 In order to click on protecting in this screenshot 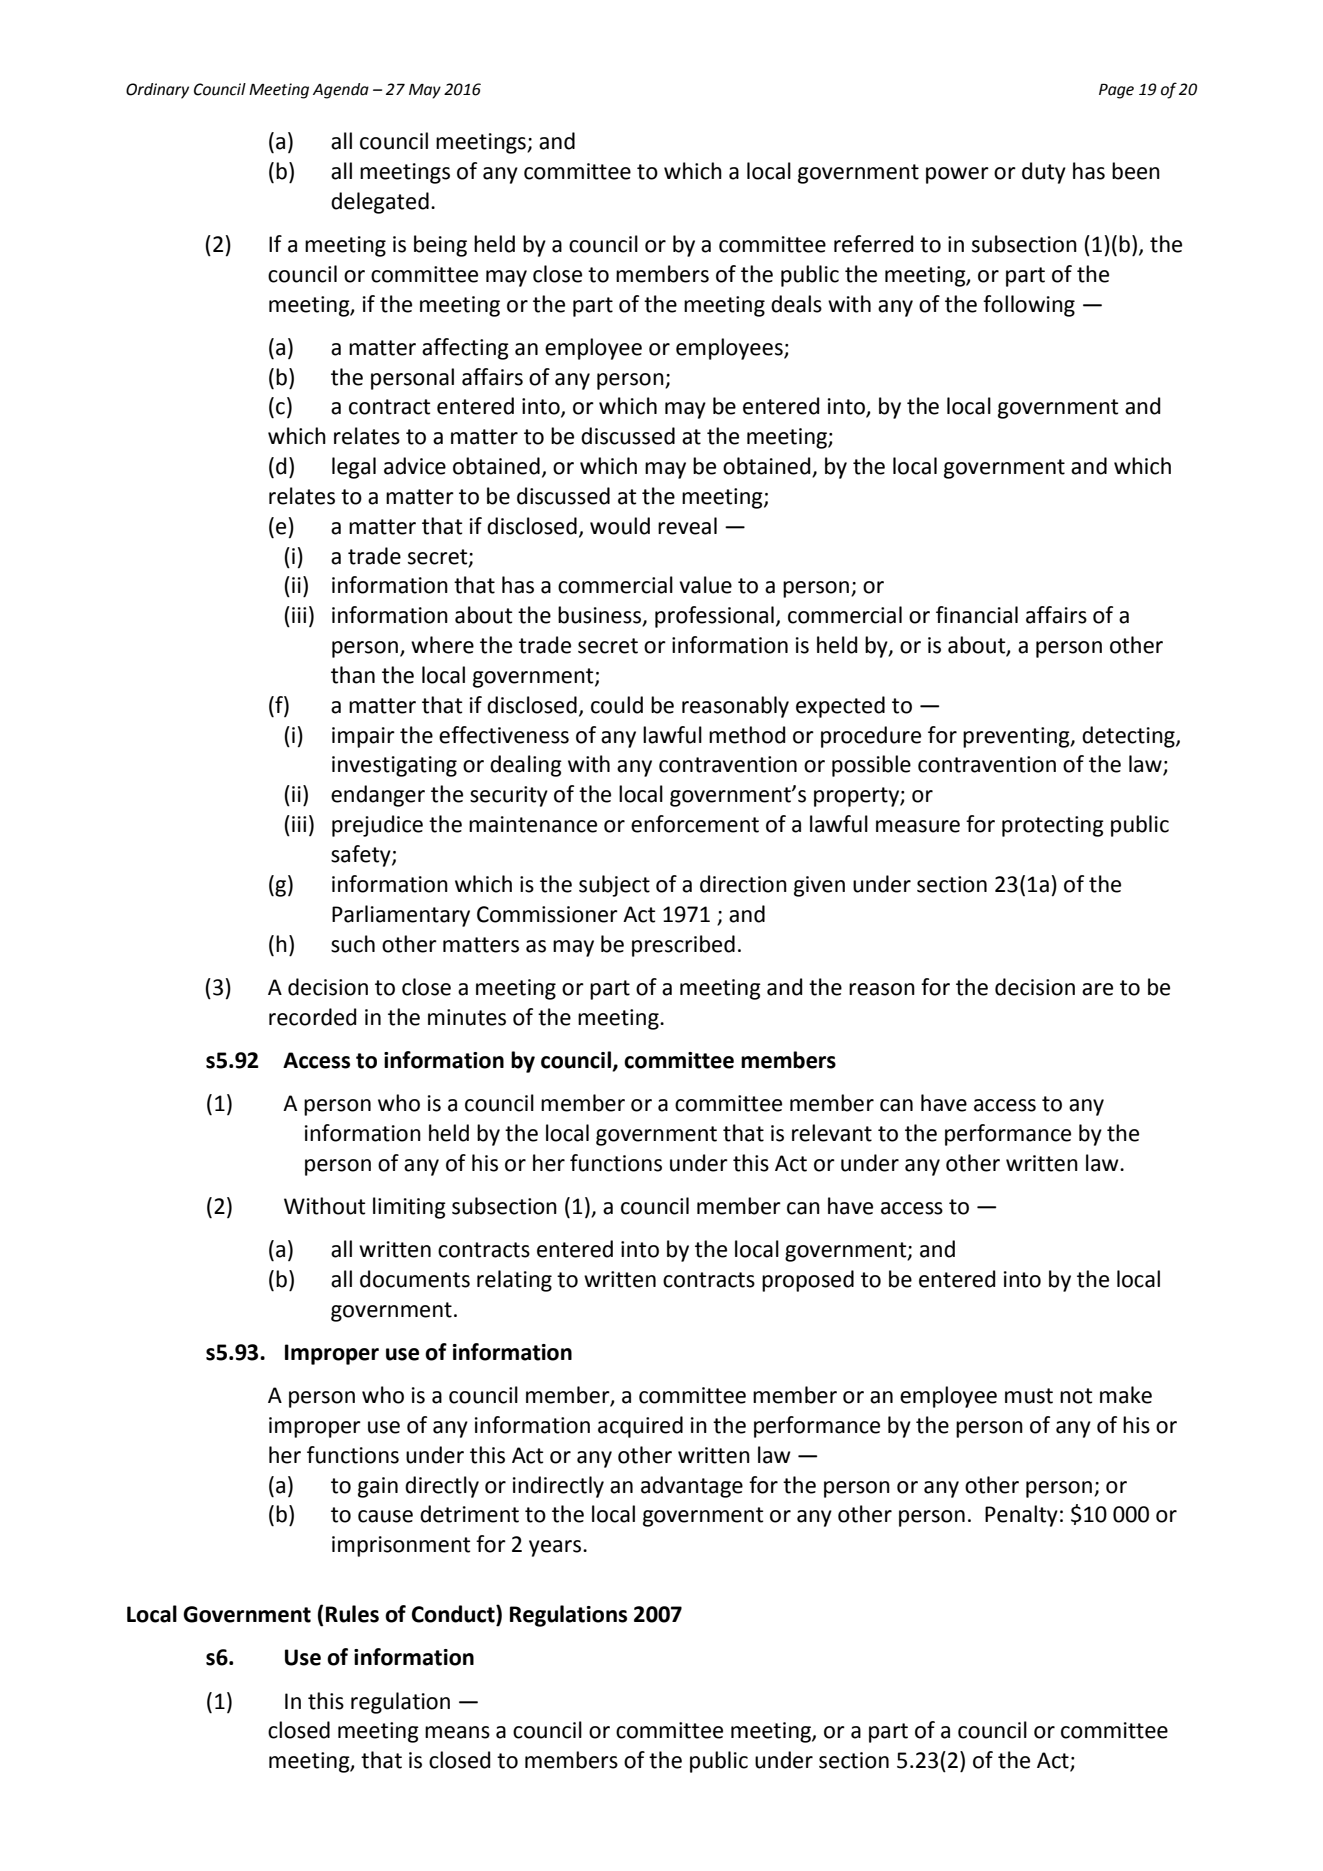, I will do `click(1053, 826)`.
